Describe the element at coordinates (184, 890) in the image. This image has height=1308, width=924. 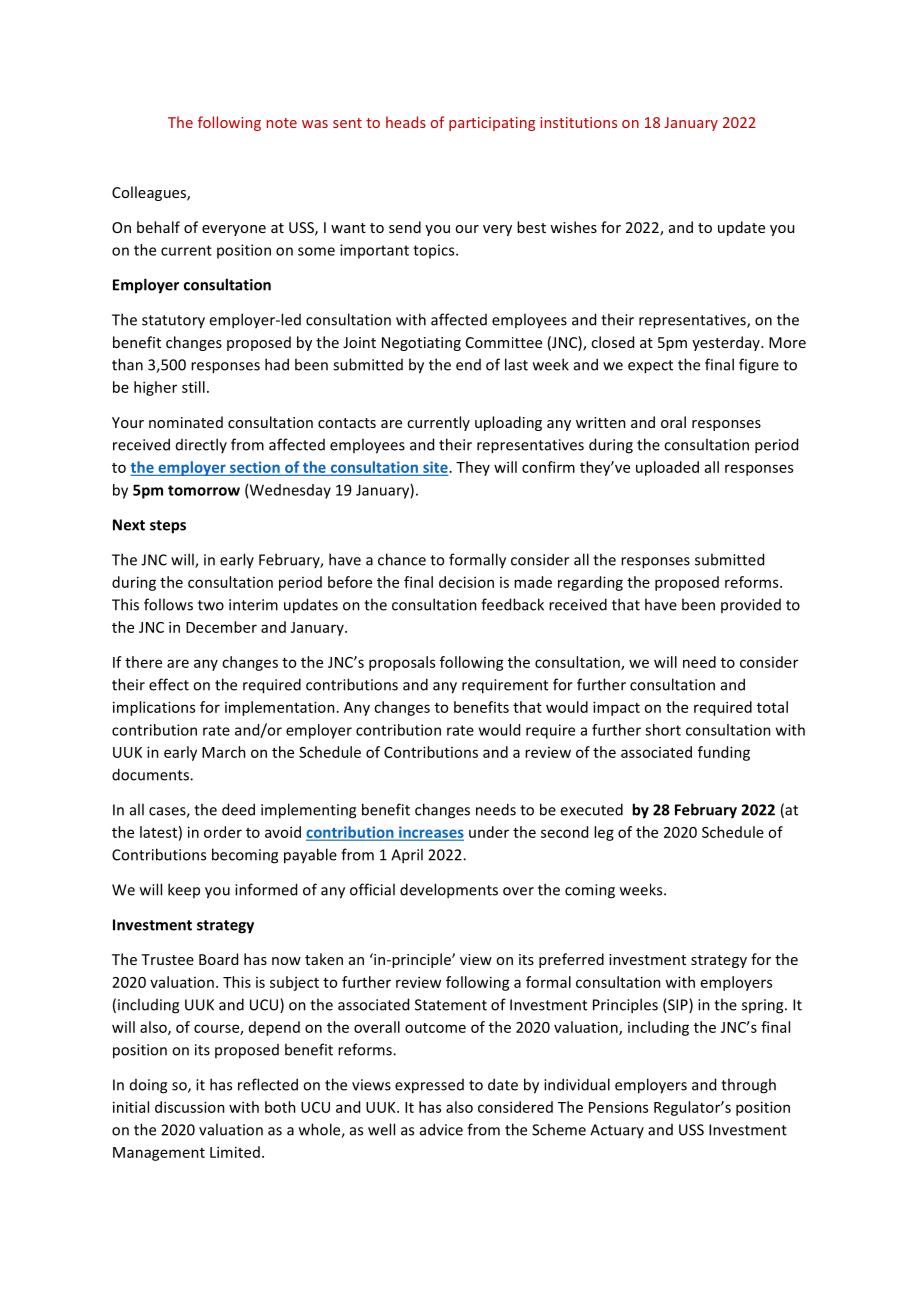
I see `keep` at that location.
